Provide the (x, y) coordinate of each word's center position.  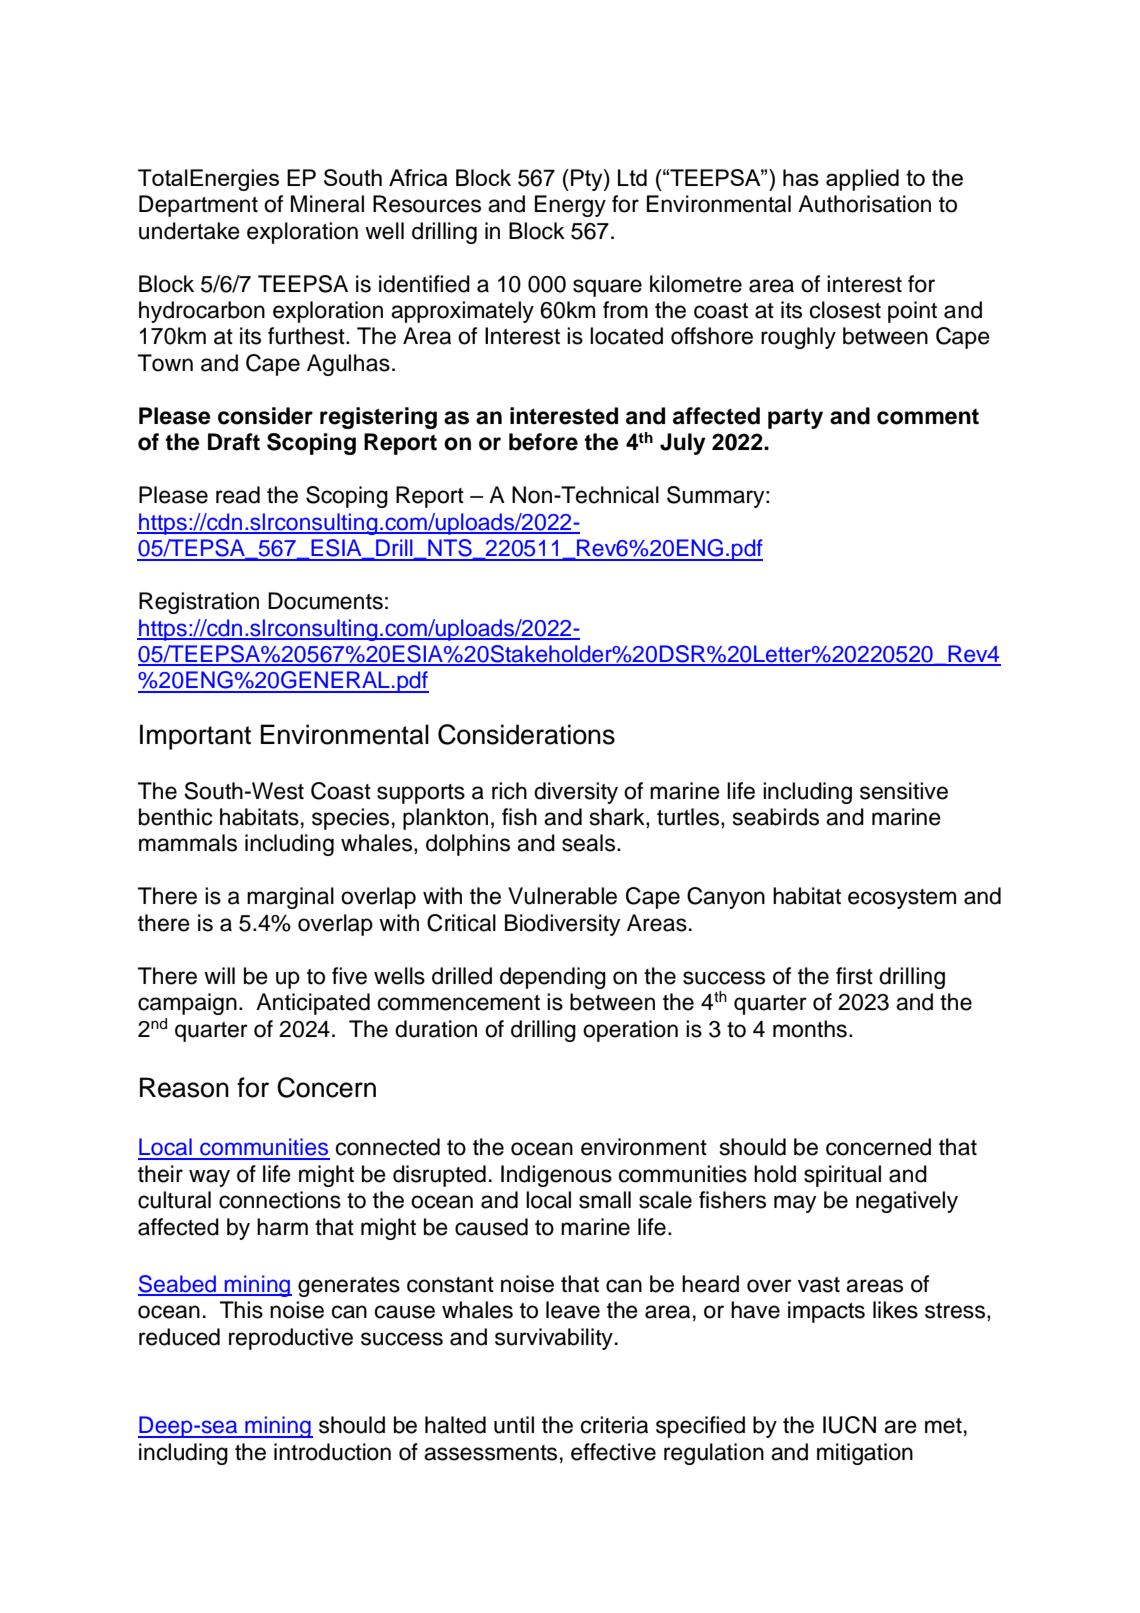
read (238, 495)
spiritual (842, 1176)
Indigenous (556, 1176)
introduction (332, 1452)
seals (590, 843)
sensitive (904, 791)
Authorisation (864, 204)
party (795, 418)
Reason (184, 1087)
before (543, 442)
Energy (570, 206)
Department (198, 206)
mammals (188, 843)
